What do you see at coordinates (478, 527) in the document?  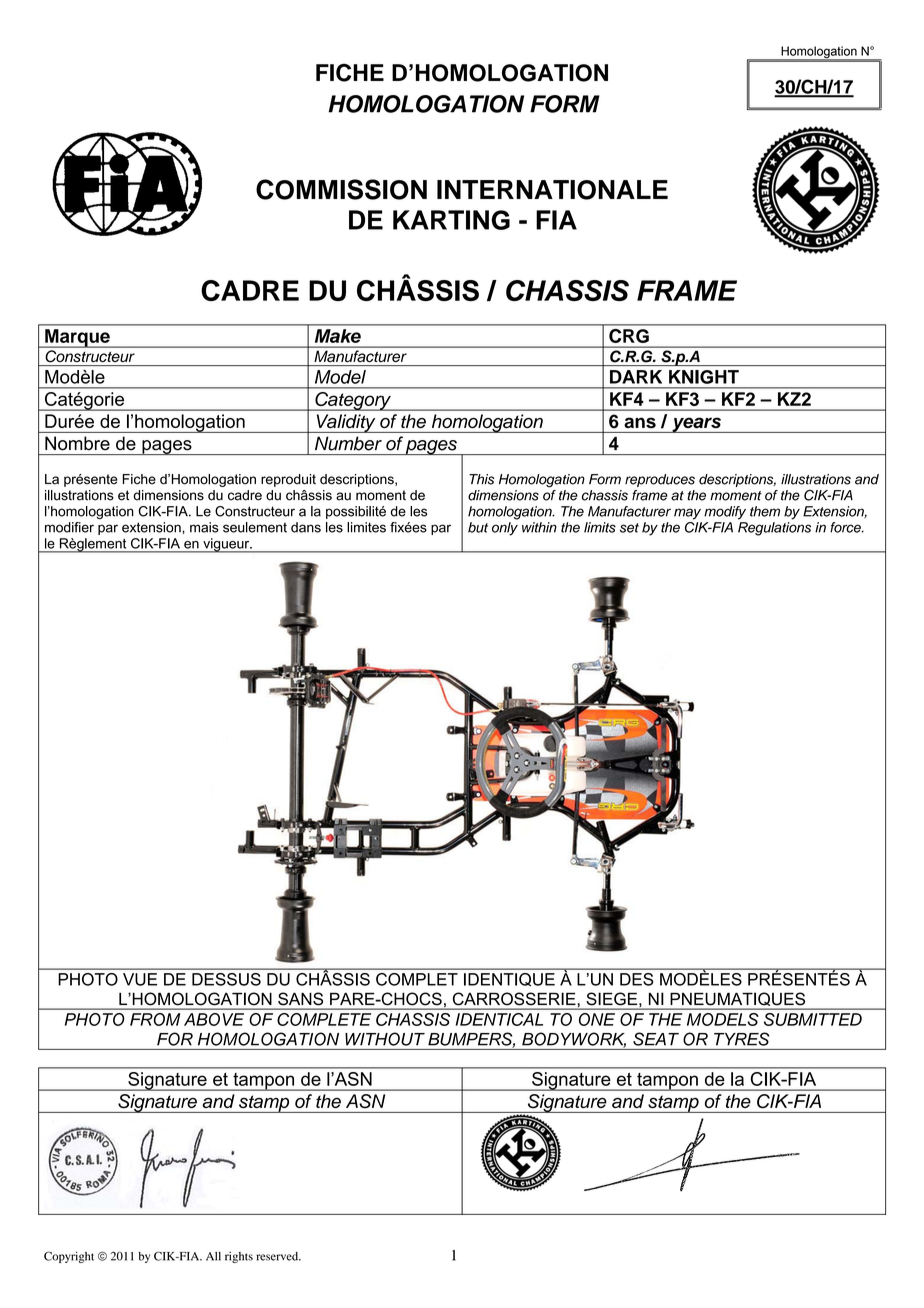 I see `but` at bounding box center [478, 527].
